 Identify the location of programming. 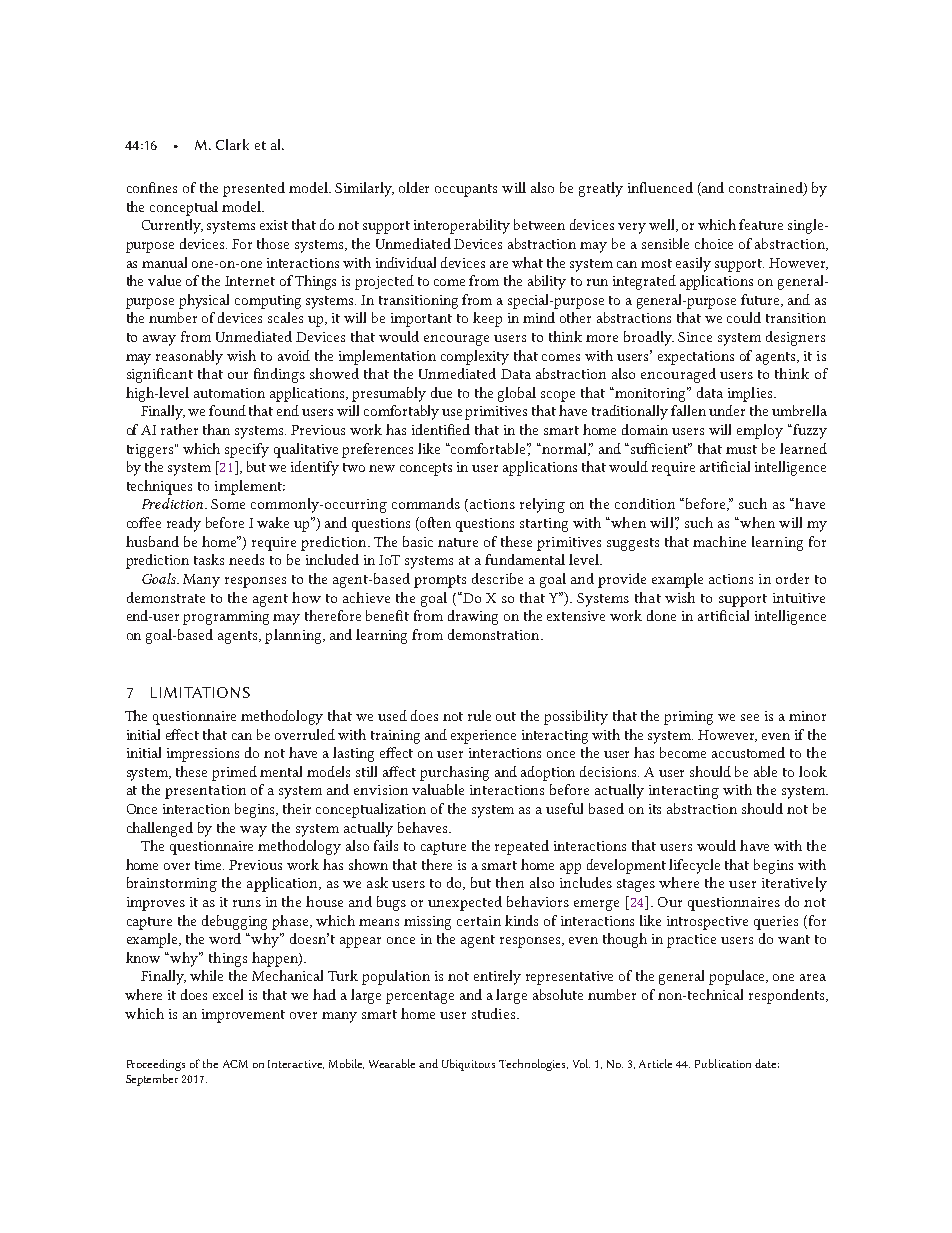
(226, 618).
